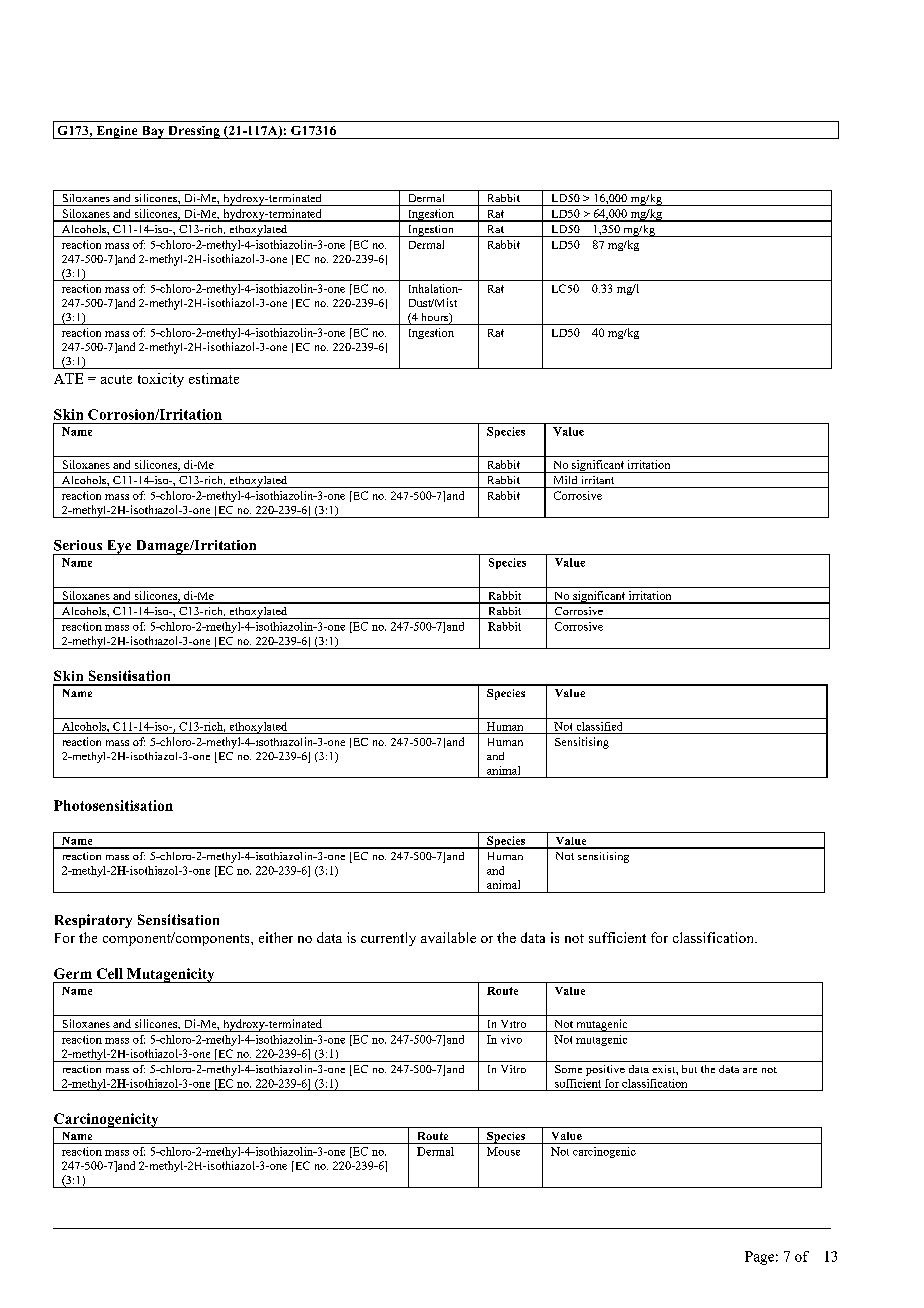  I want to click on Bay, so click(153, 132).
